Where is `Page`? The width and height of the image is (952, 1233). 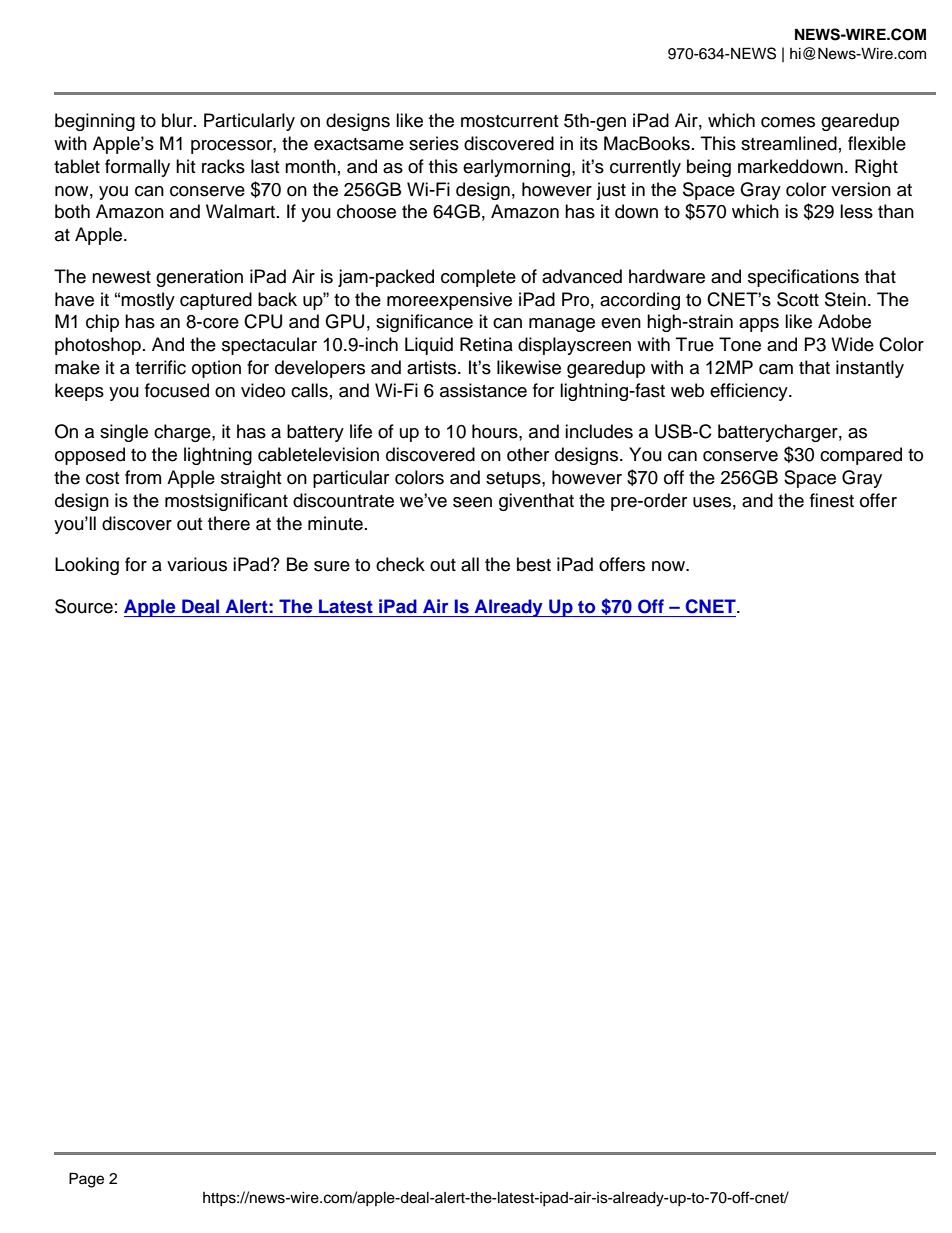 Page is located at coordinates (86, 1180).
